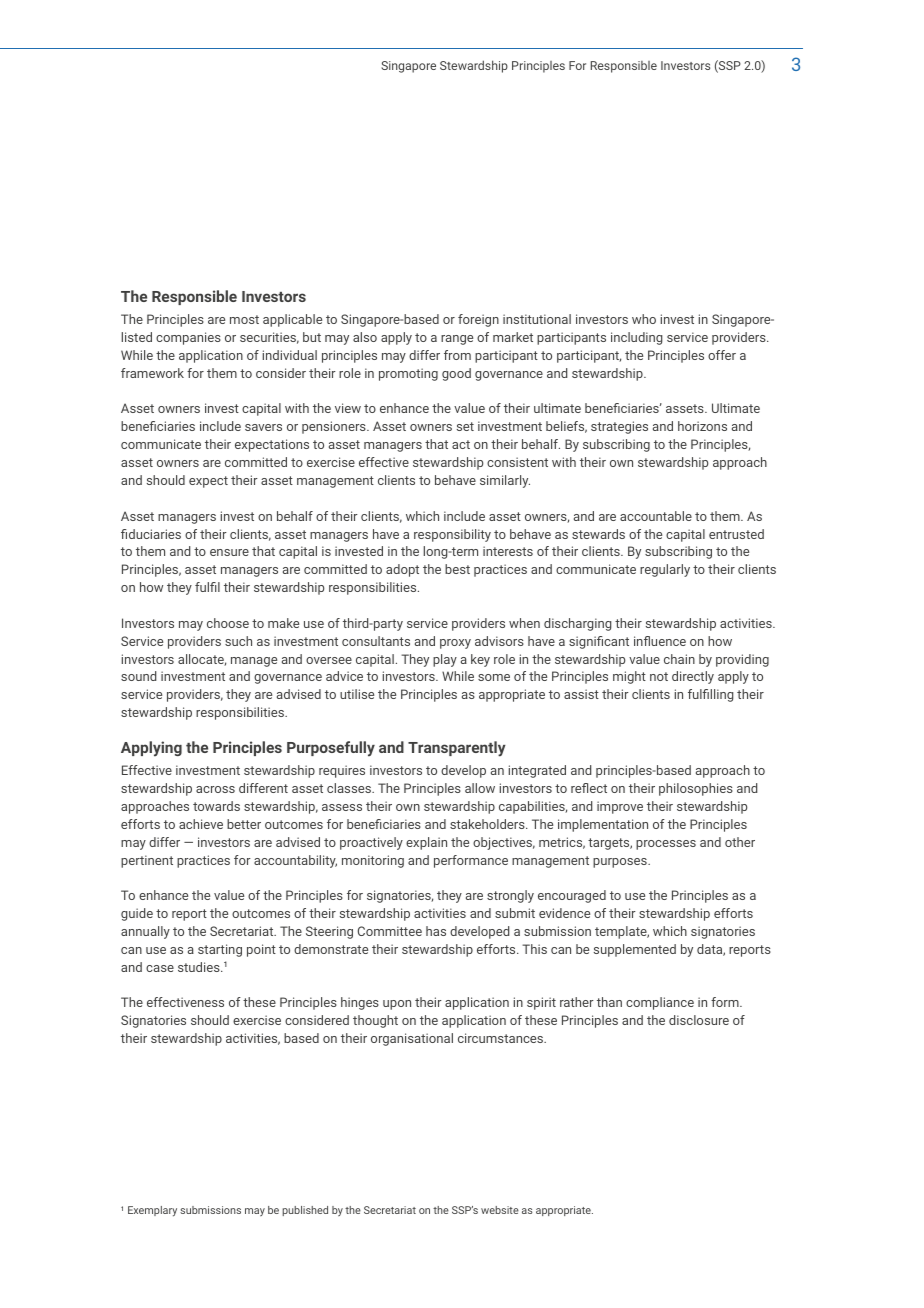  Describe the element at coordinates (457, 340) in the screenshot. I see `range` at that location.
